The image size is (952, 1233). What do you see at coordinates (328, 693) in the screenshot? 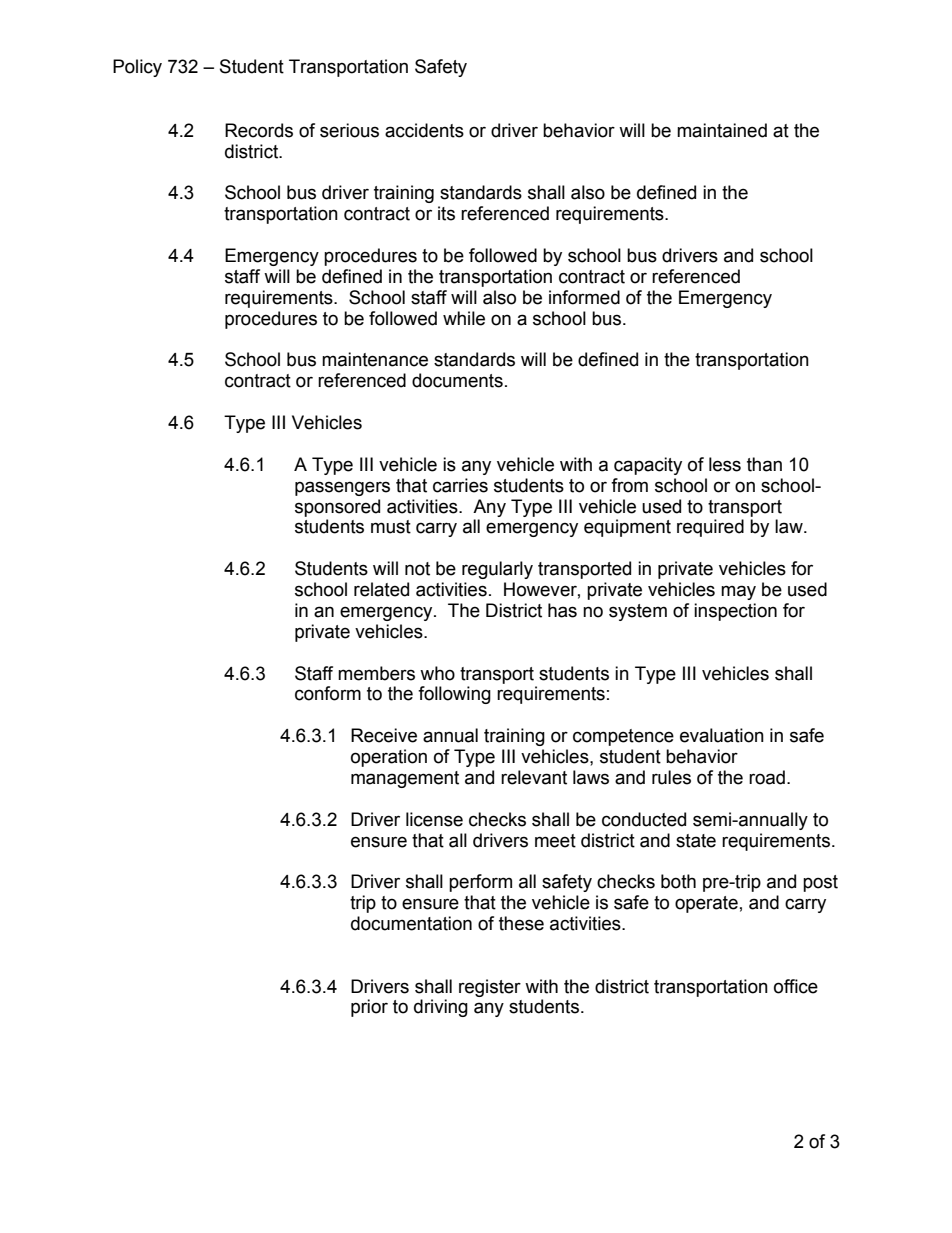
I see `conform` at bounding box center [328, 693].
